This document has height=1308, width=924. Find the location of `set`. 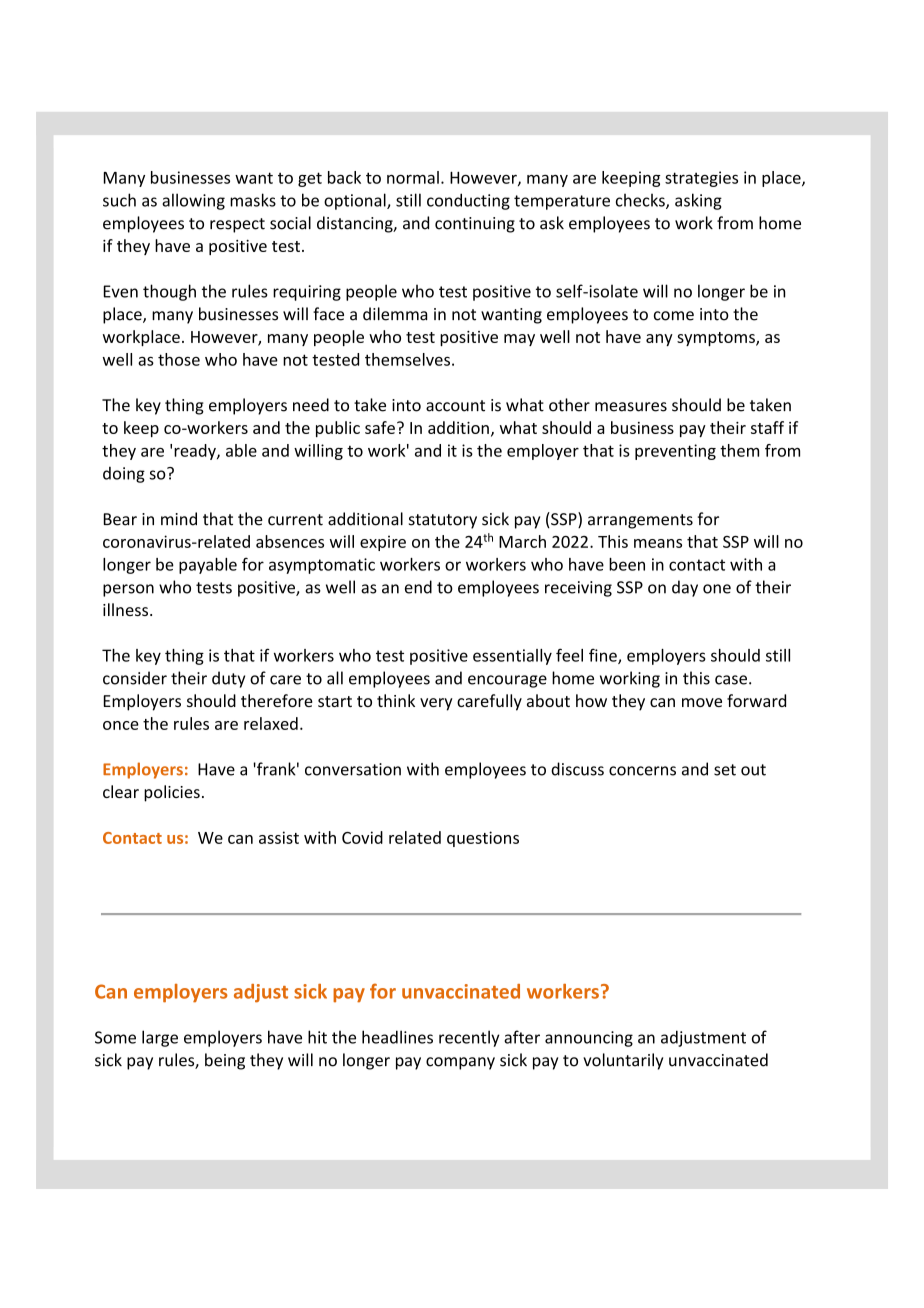

set is located at coordinates (725, 770).
